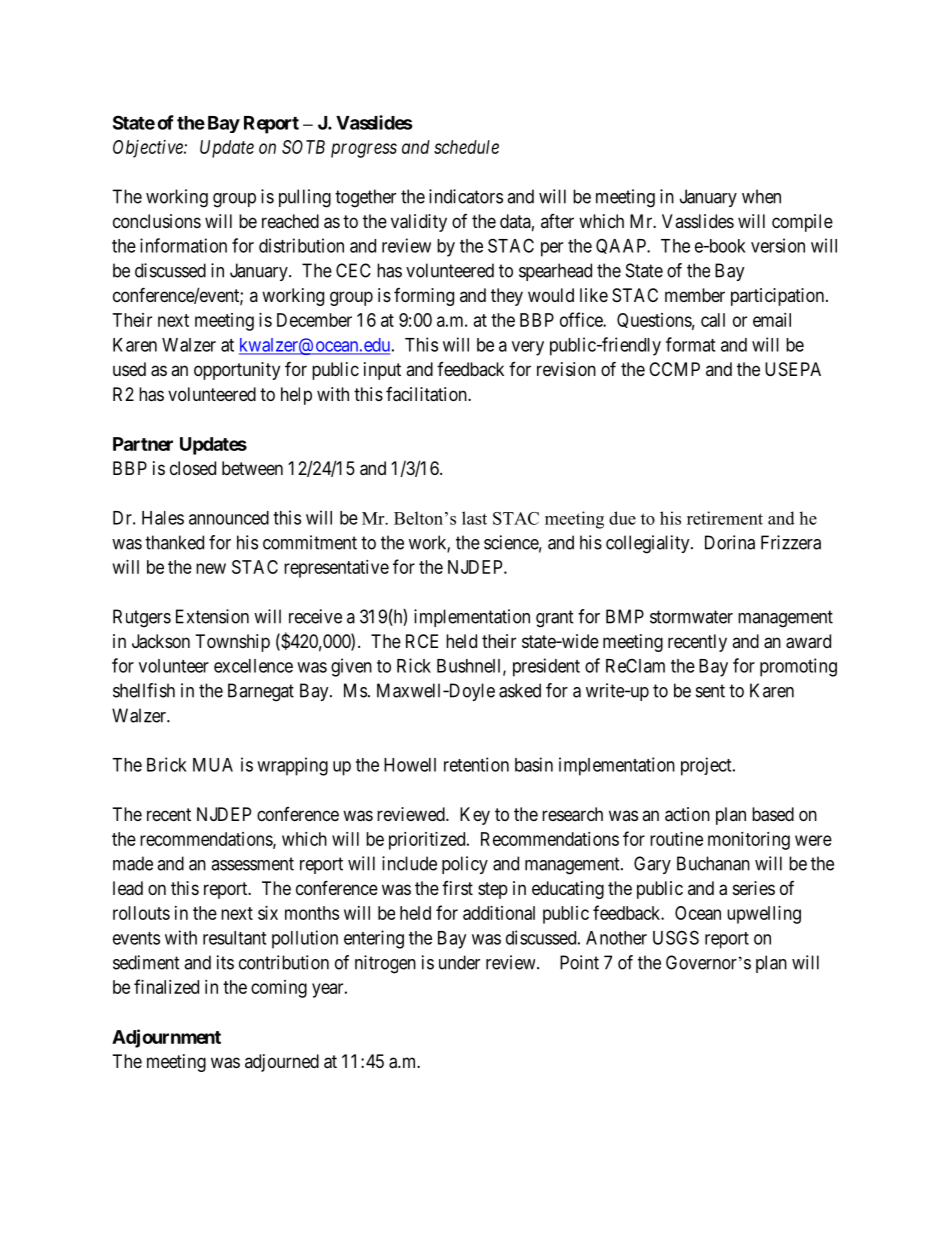 Image resolution: width=952 pixels, height=1233 pixels. I want to click on MUA, so click(213, 765).
